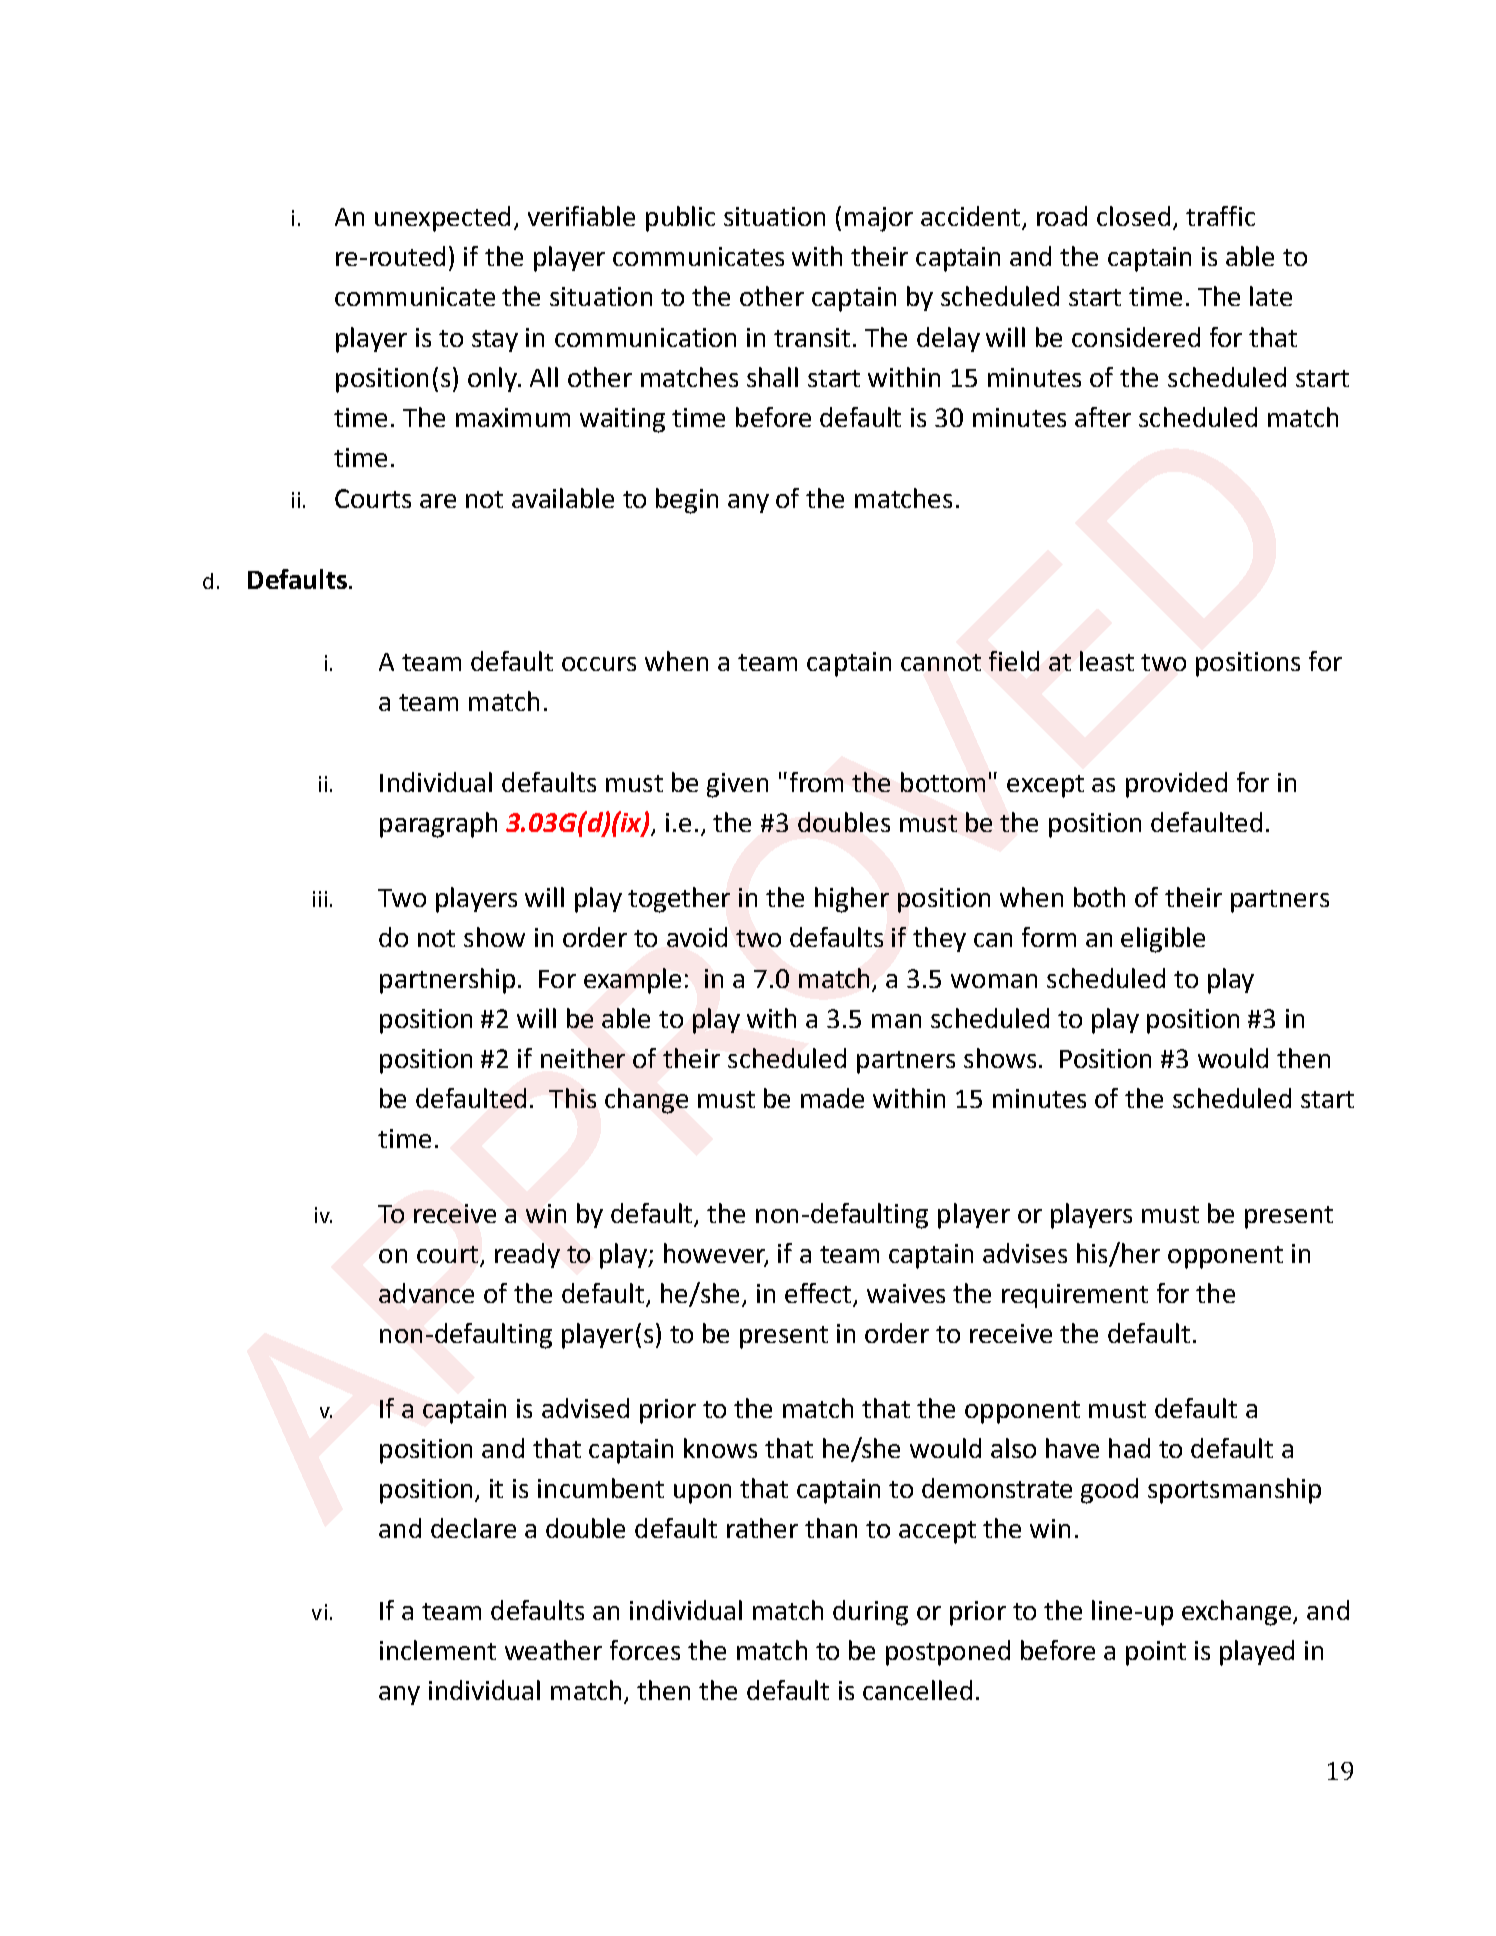 The width and height of the screenshot is (1496, 1936). What do you see at coordinates (1156, 1653) in the screenshot?
I see `point` at bounding box center [1156, 1653].
